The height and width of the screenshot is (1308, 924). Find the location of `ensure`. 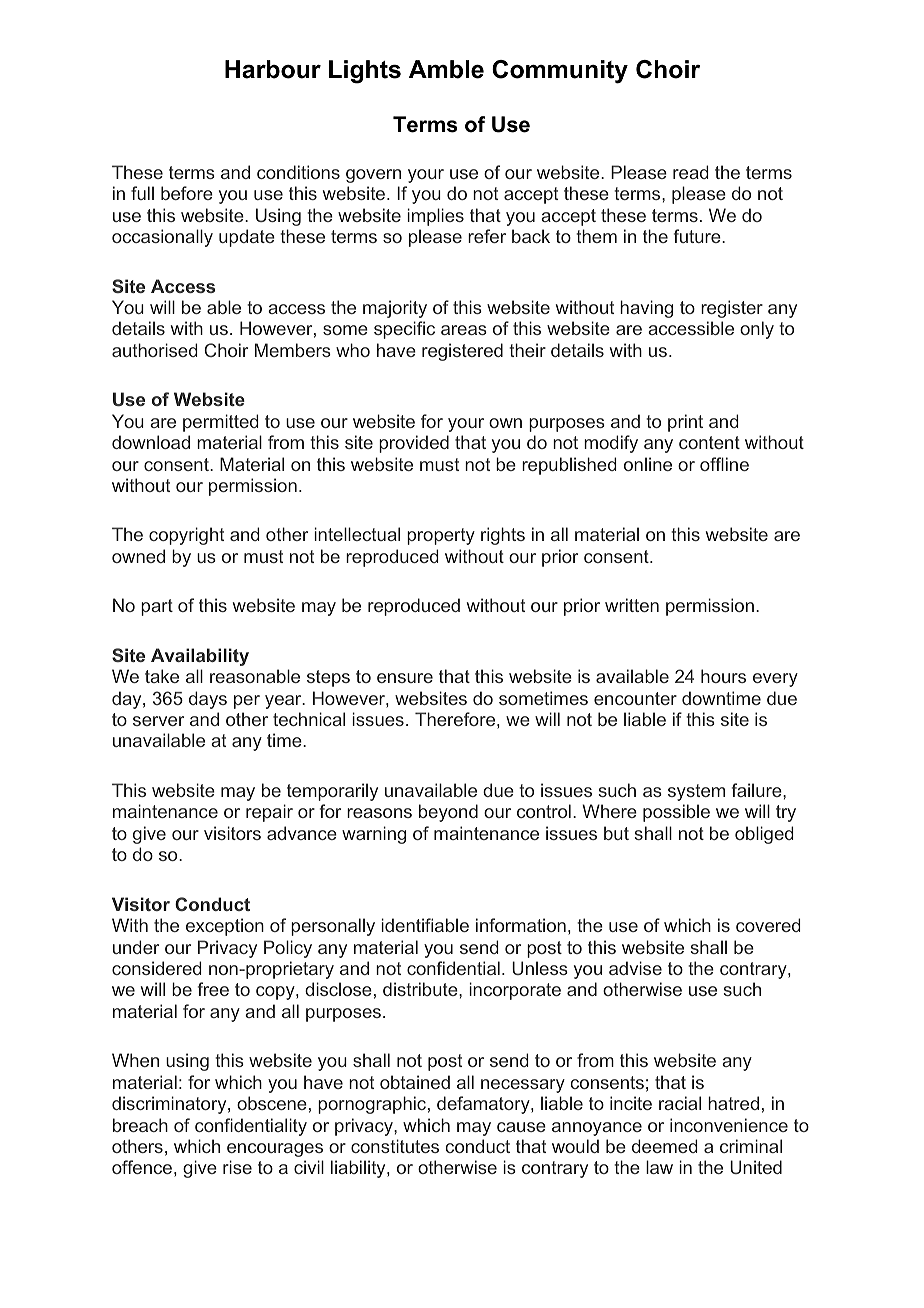

ensure is located at coordinates (405, 678).
